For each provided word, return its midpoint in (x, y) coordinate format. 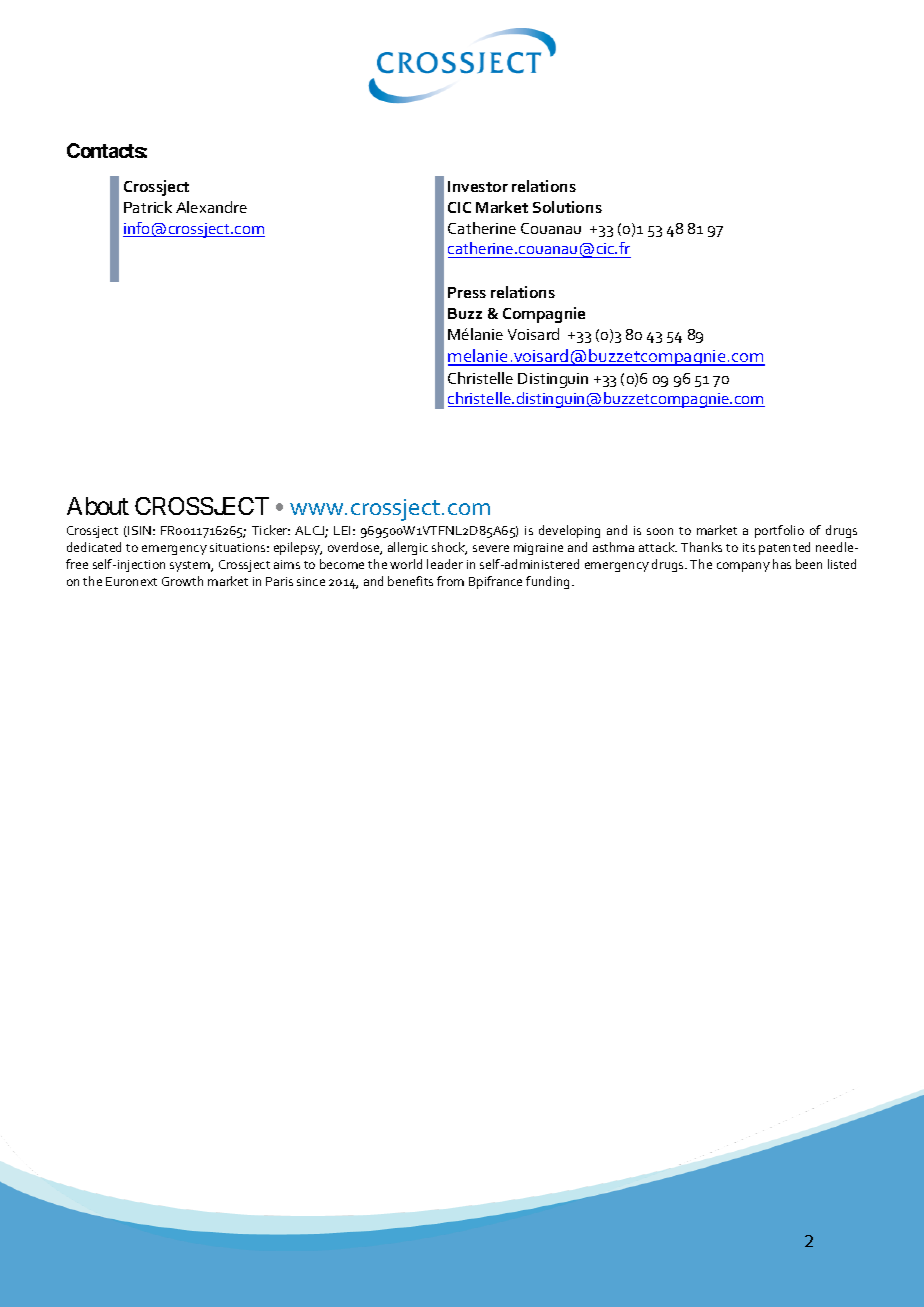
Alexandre (211, 207)
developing (569, 531)
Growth (182, 581)
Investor (478, 186)
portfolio (779, 531)
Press (467, 292)
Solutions (567, 207)
